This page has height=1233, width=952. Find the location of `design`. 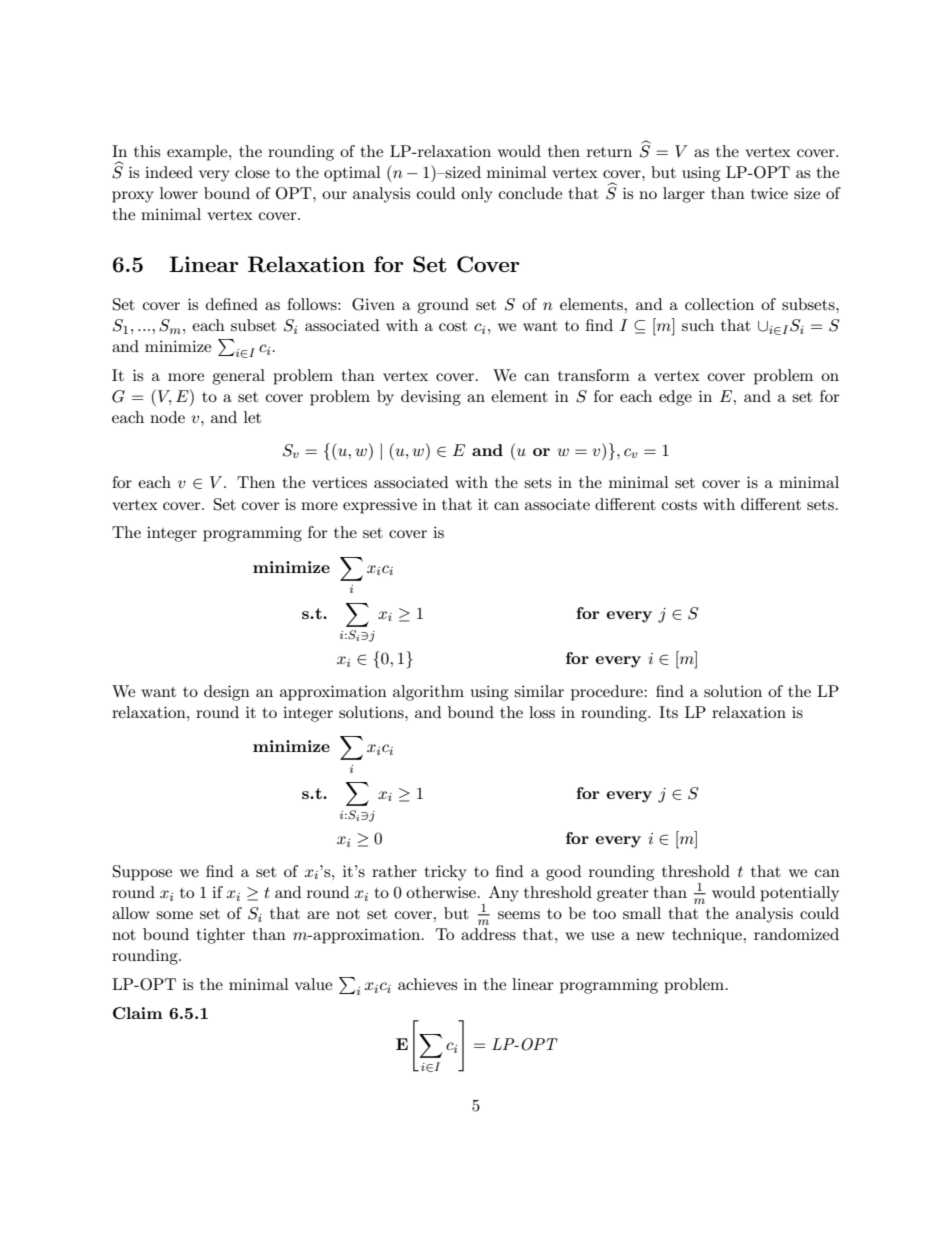

design is located at coordinates (227, 693).
